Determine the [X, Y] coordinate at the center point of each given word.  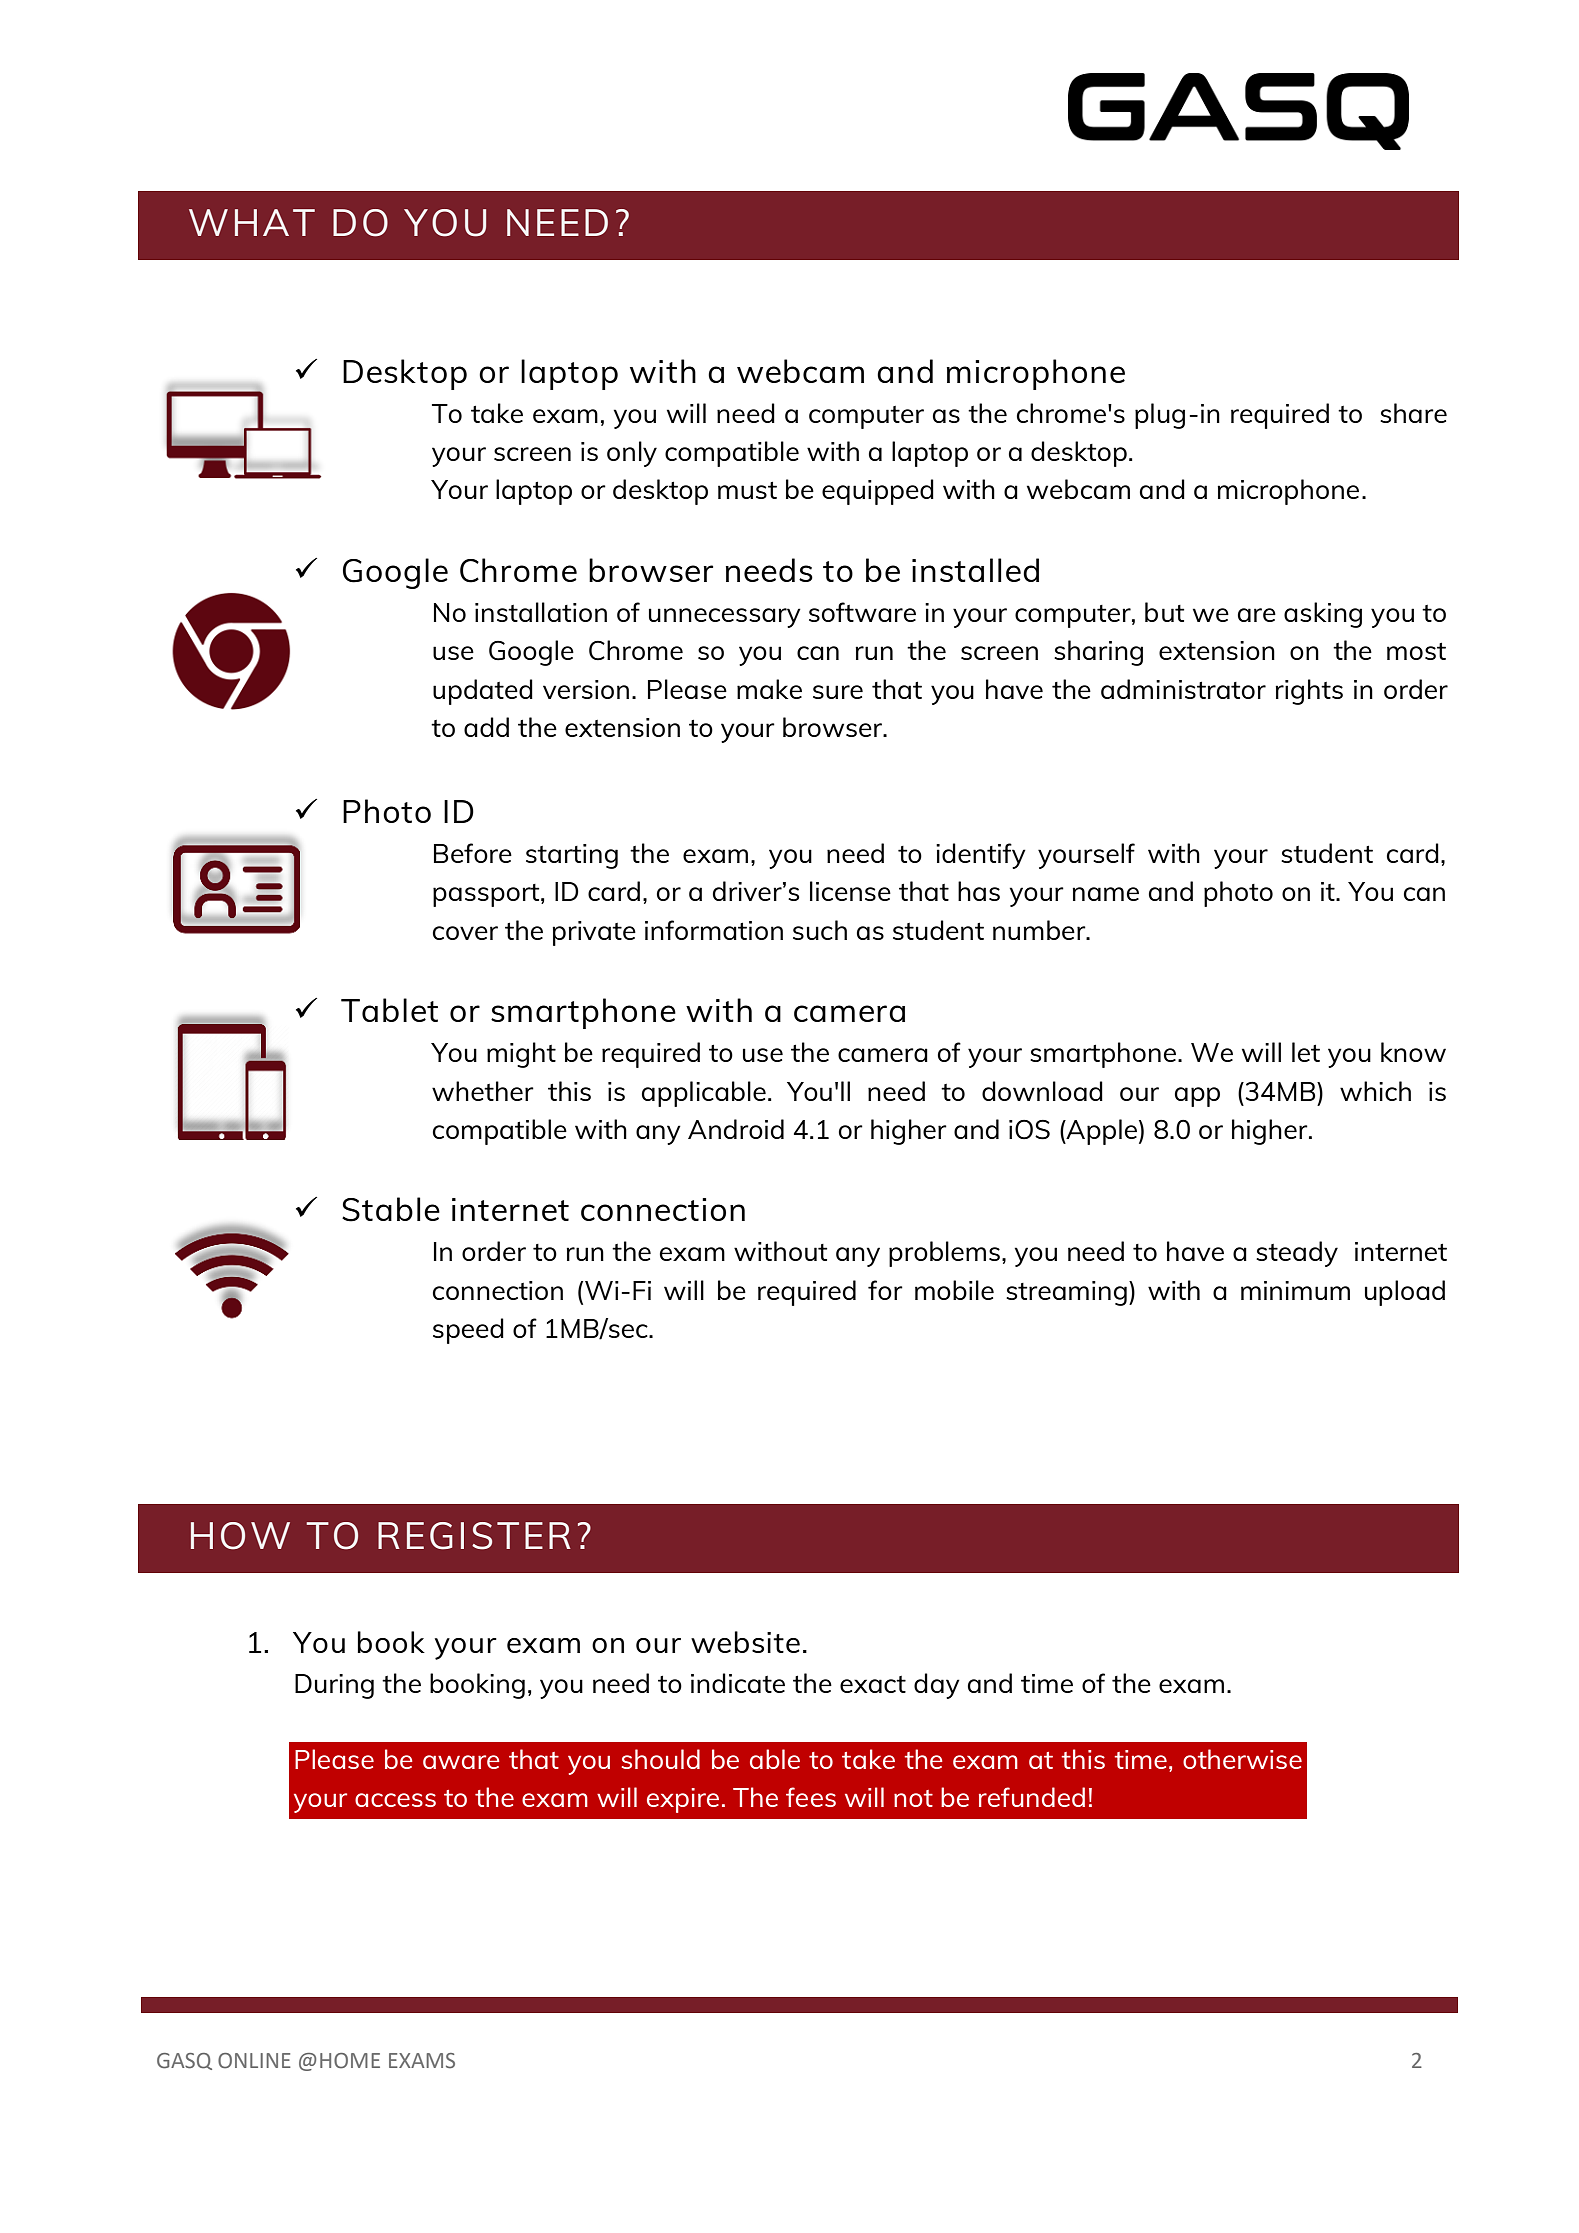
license [850, 891]
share [1413, 413]
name [1105, 894]
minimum [1295, 1290]
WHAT [252, 222]
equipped [878, 492]
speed [468, 1331]
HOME [350, 2061]
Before [473, 853]
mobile [954, 1290]
